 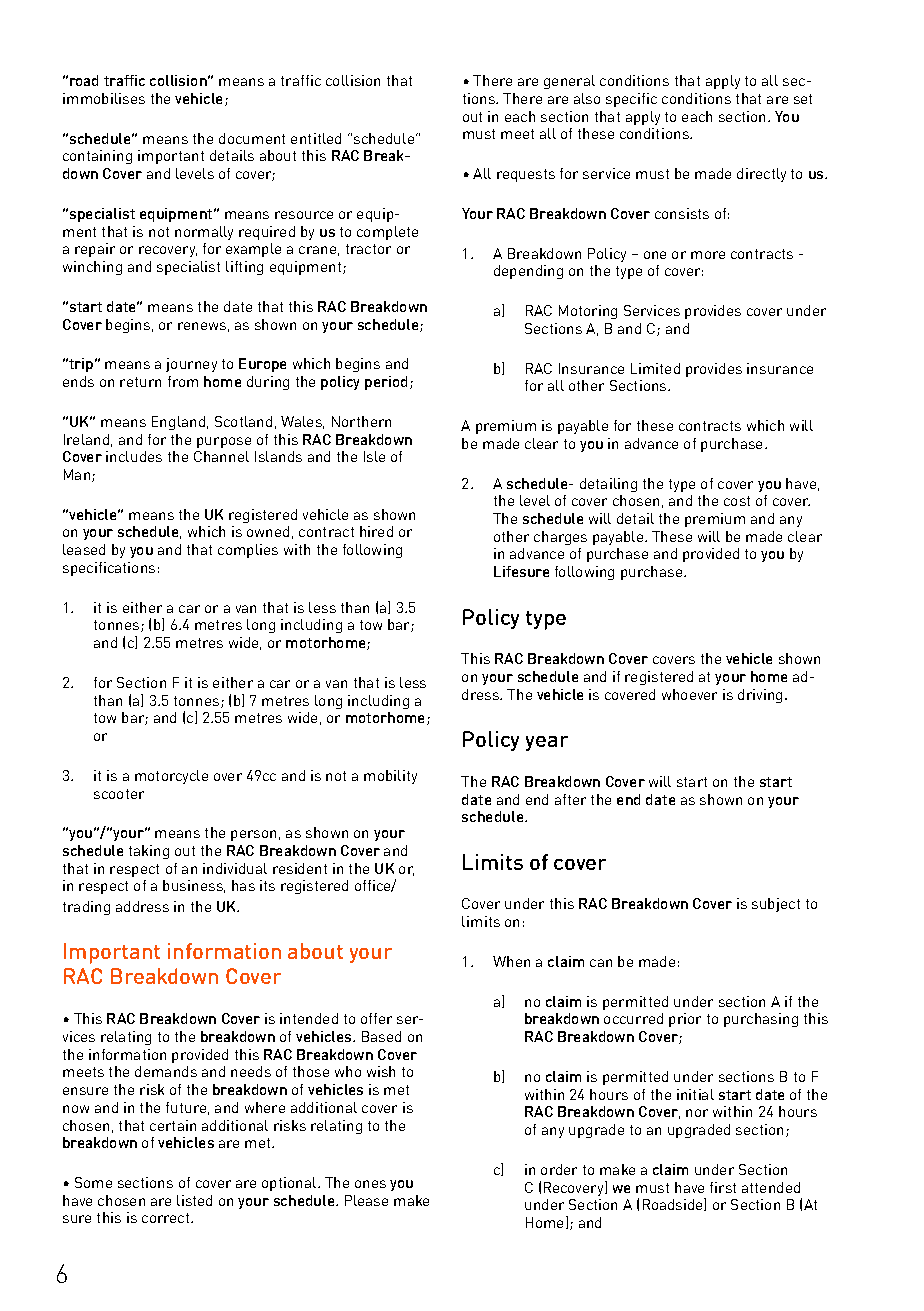 I want to click on directly, so click(x=761, y=175).
